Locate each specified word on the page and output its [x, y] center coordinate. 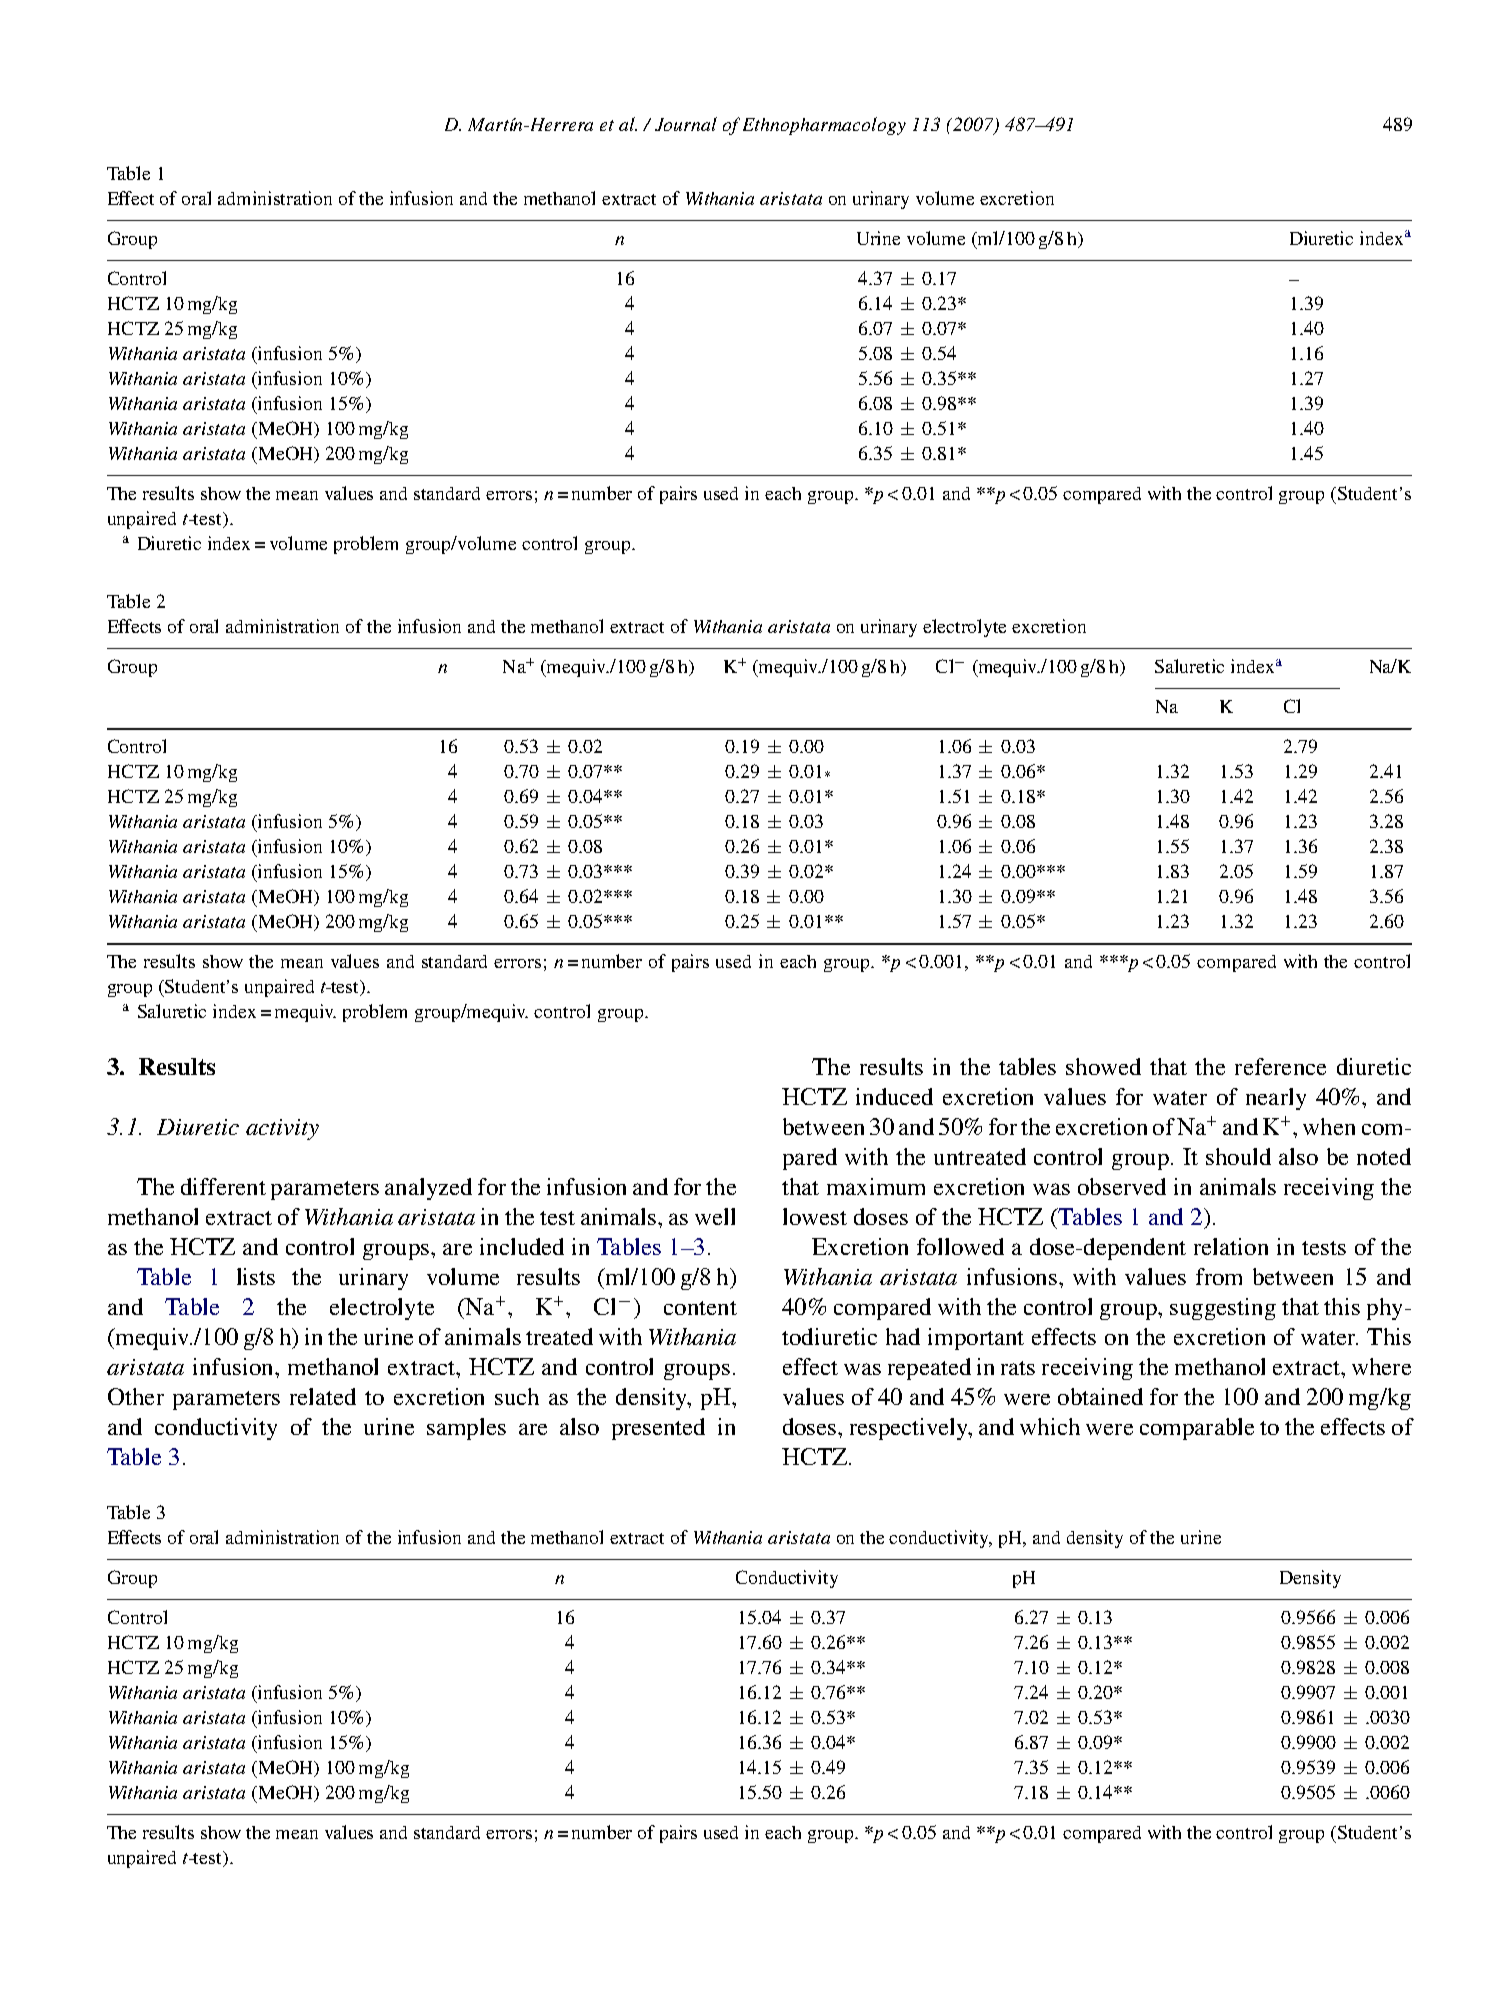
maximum [876, 1186]
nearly [1276, 1099]
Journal [686, 124]
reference [1280, 1066]
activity [282, 1129]
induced [894, 1096]
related [323, 1396]
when [1329, 1126]
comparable [1197, 1429]
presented [658, 1429]
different [223, 1186]
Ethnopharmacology [824, 126]
